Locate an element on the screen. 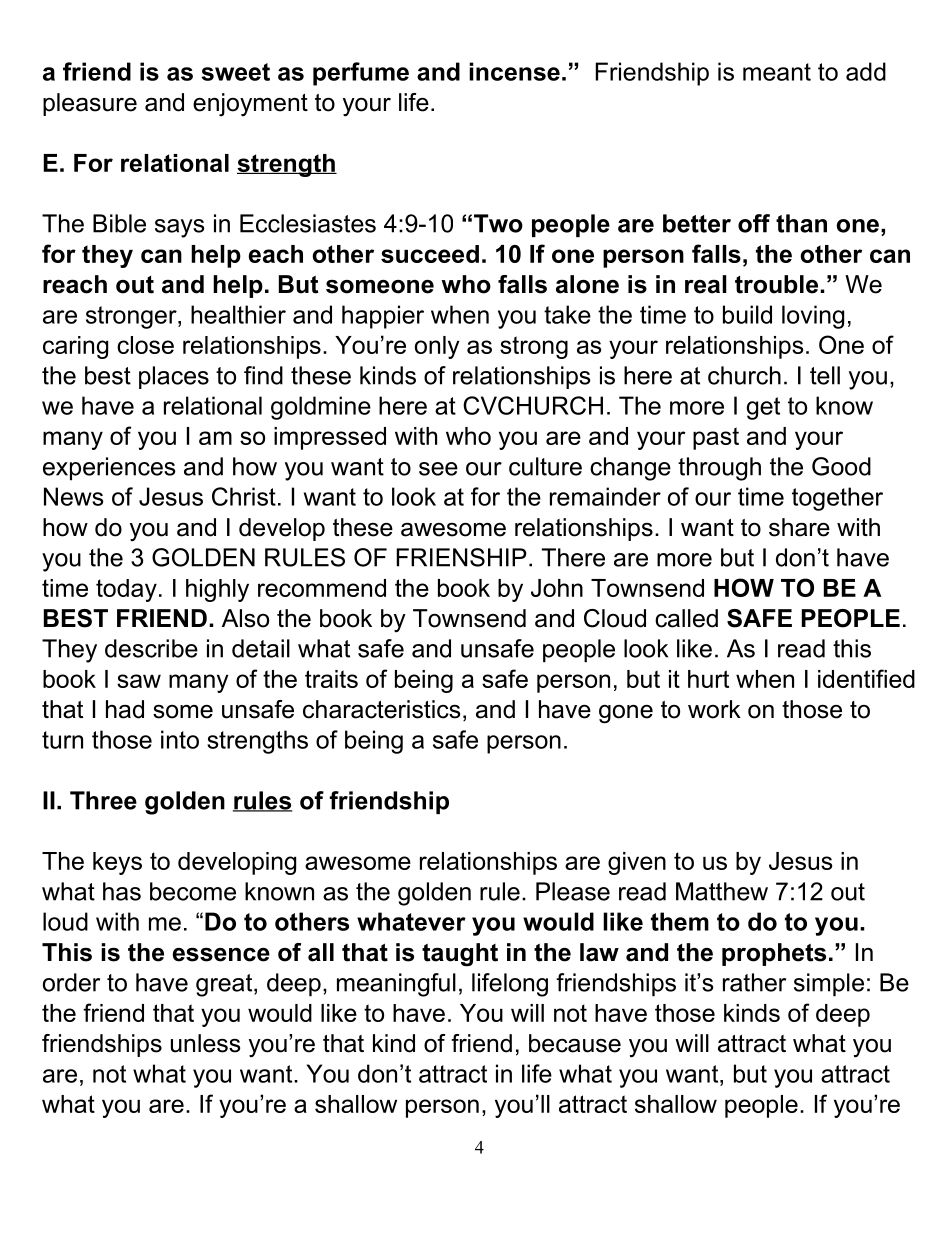 The height and width of the screenshot is (1233, 952). characteristics is located at coordinates (381, 709).
